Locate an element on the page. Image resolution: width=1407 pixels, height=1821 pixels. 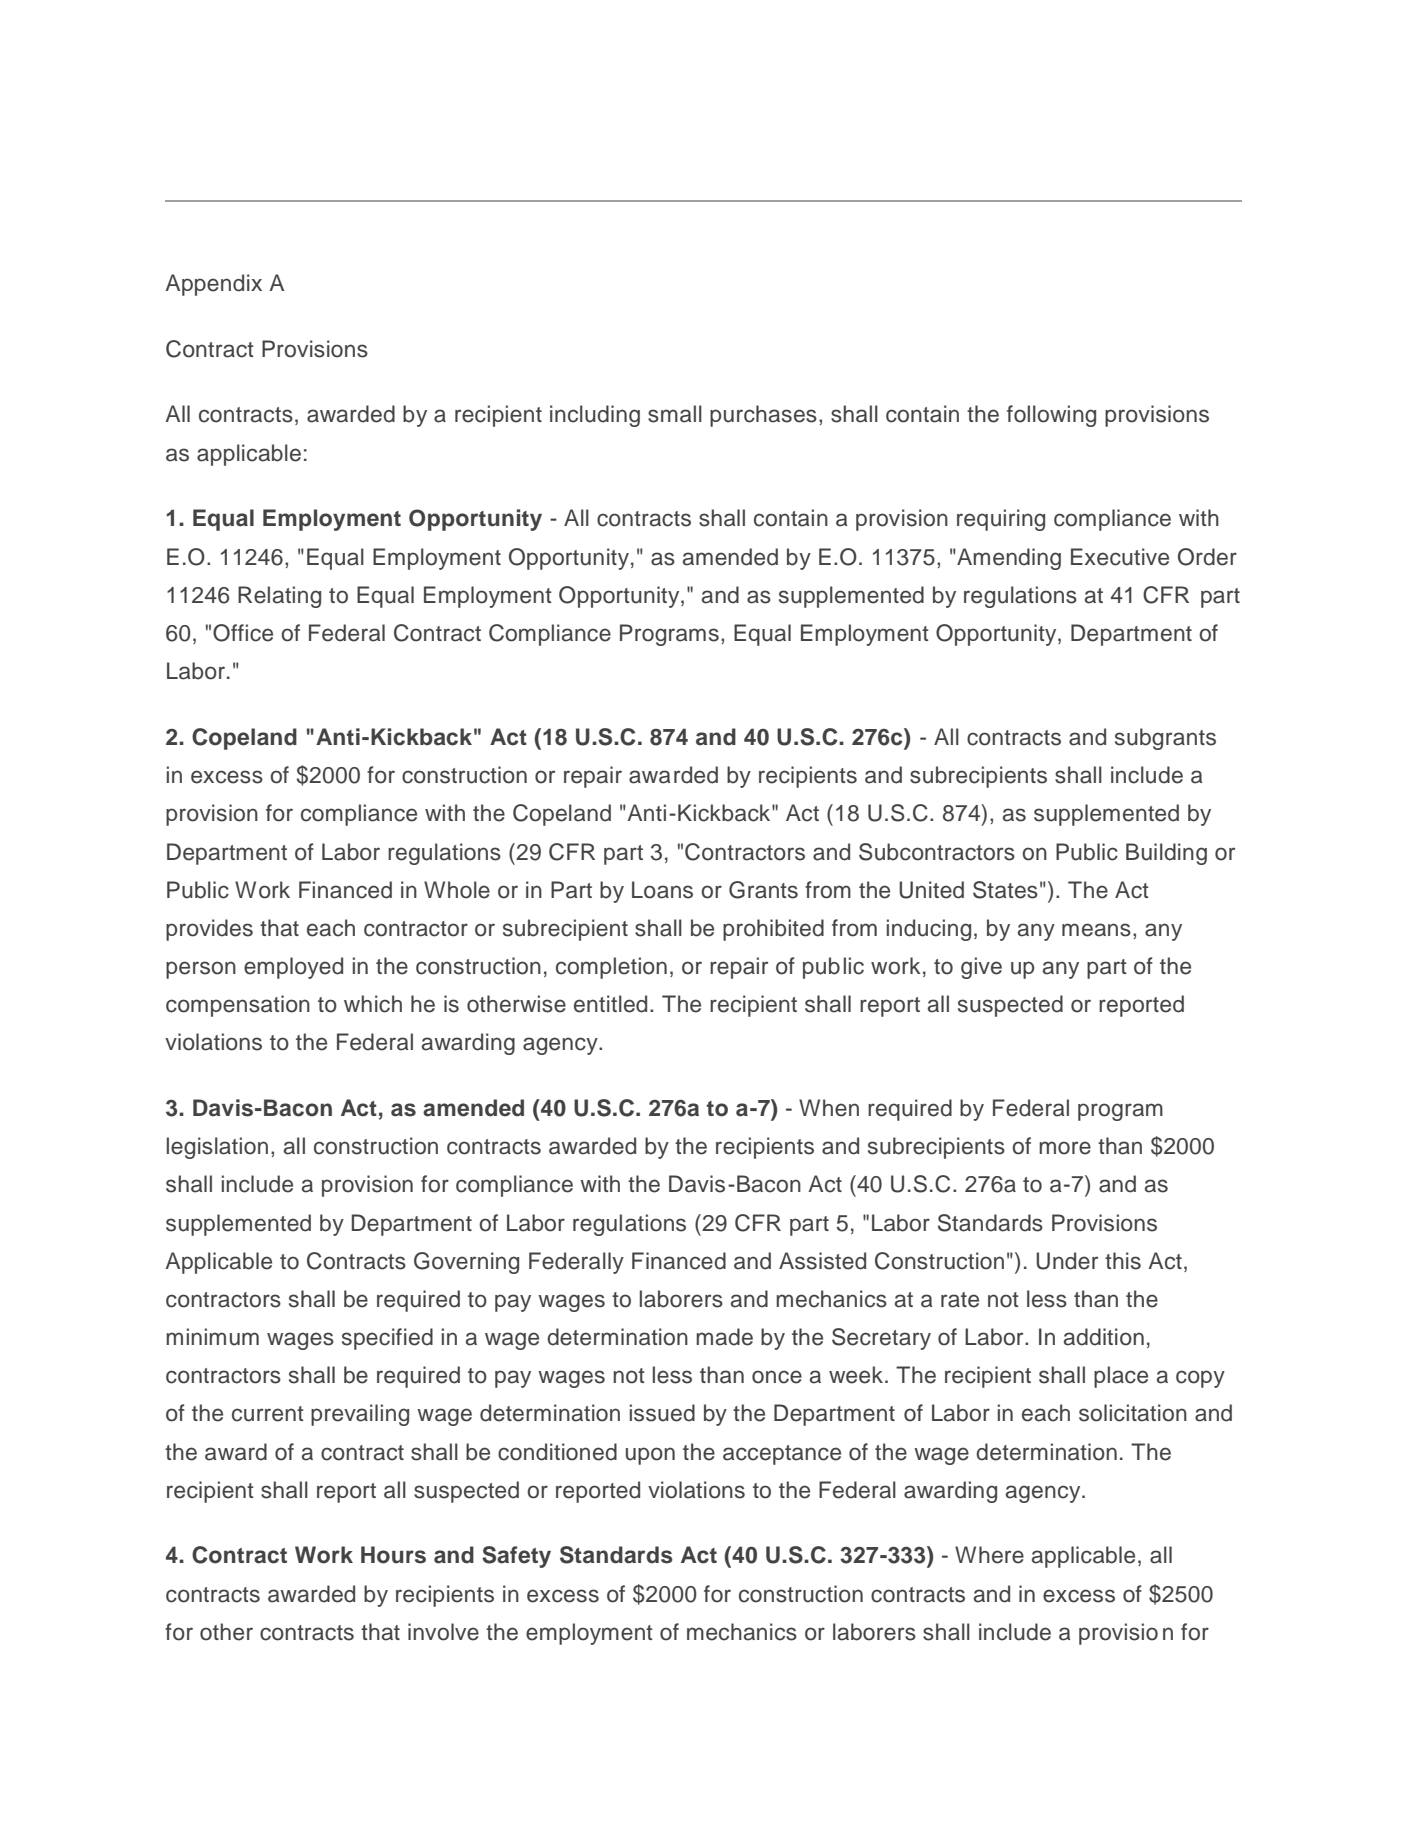
Office is located at coordinates (243, 633).
